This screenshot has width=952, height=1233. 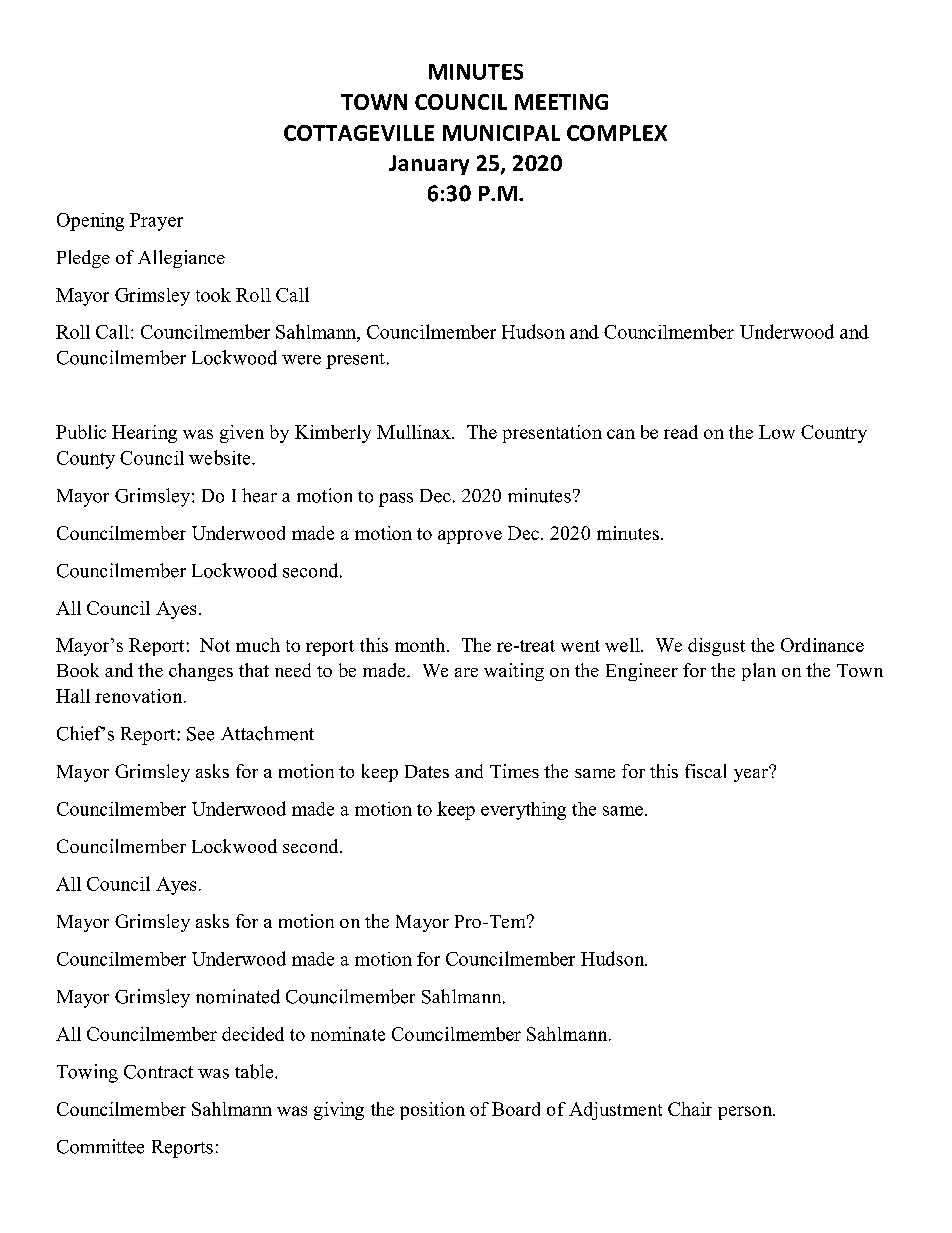 What do you see at coordinates (501, 133) in the screenshot?
I see `MUNICIPAL` at bounding box center [501, 133].
